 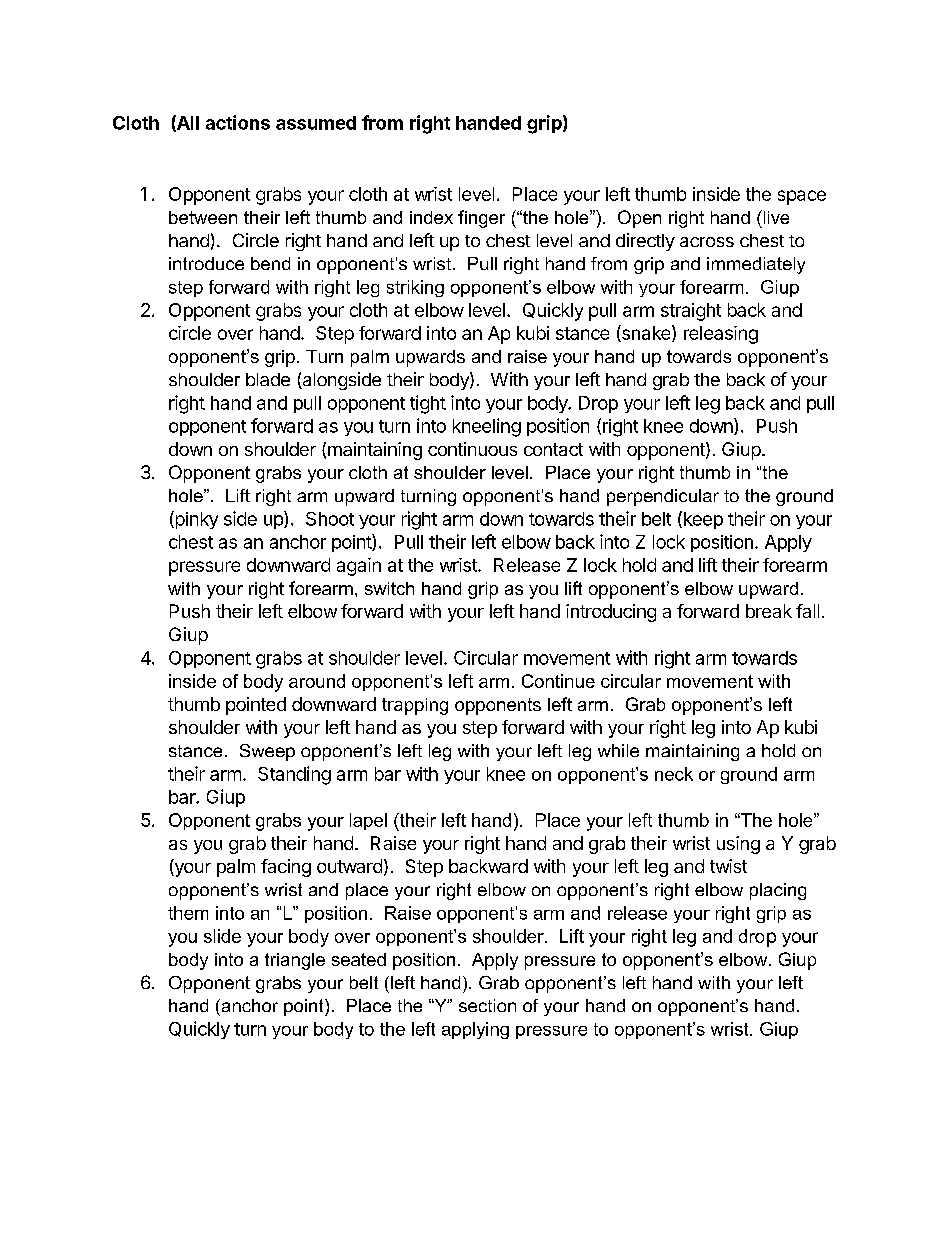 I want to click on actions, so click(x=238, y=122).
